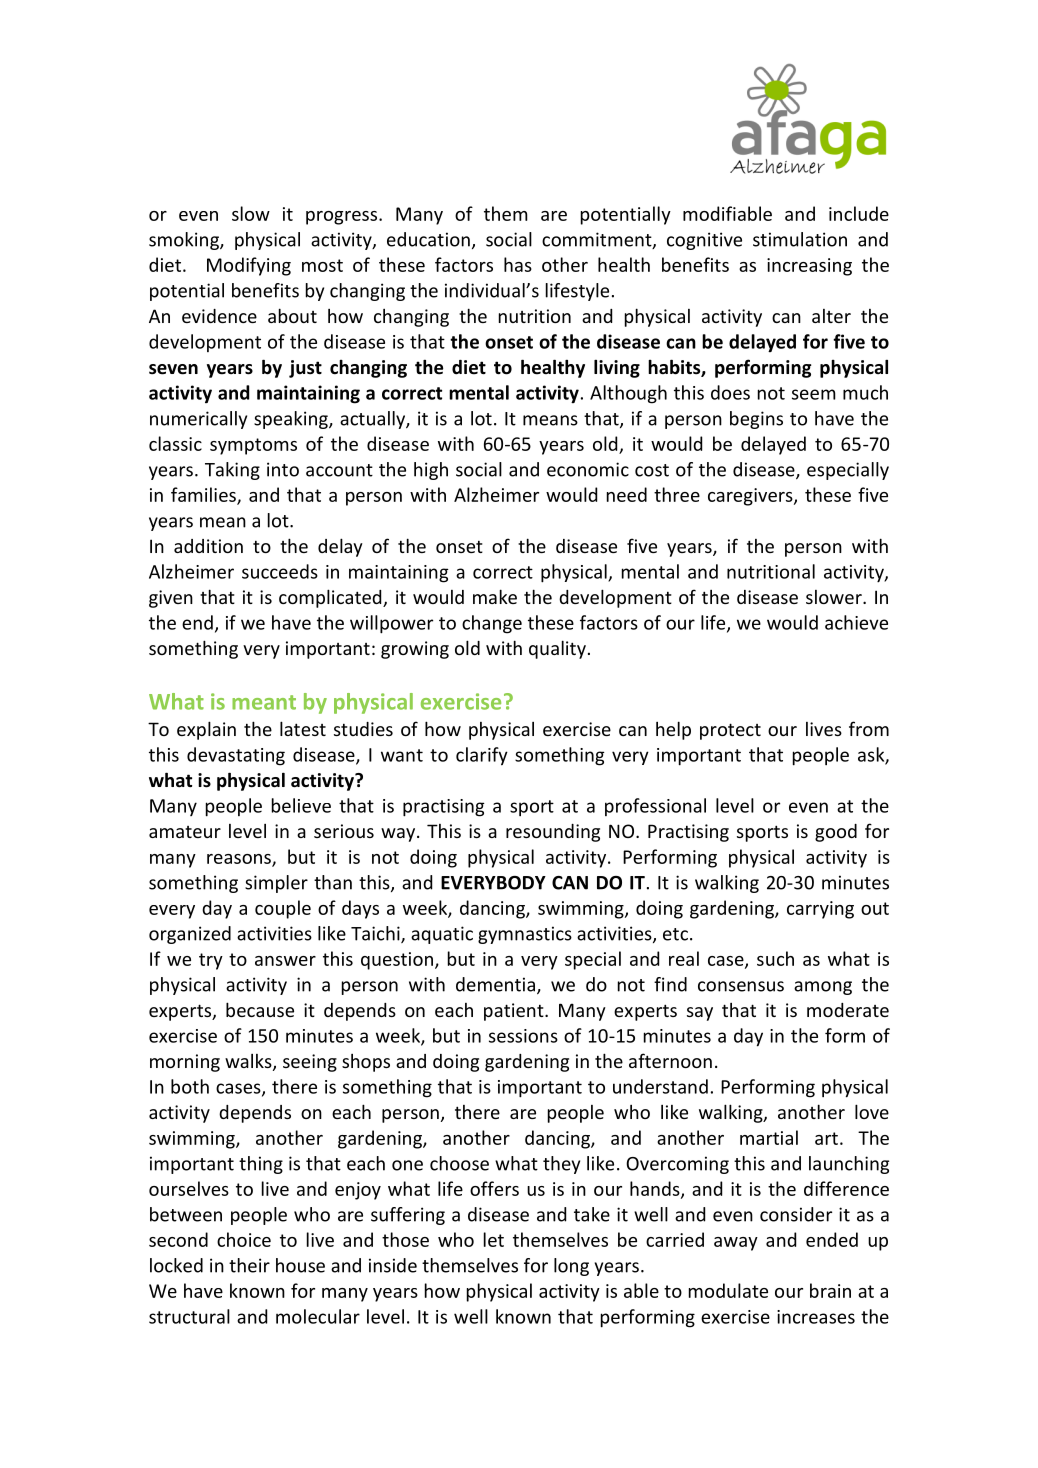 This image has height=1468, width=1038. I want to click on their, so click(249, 1265).
